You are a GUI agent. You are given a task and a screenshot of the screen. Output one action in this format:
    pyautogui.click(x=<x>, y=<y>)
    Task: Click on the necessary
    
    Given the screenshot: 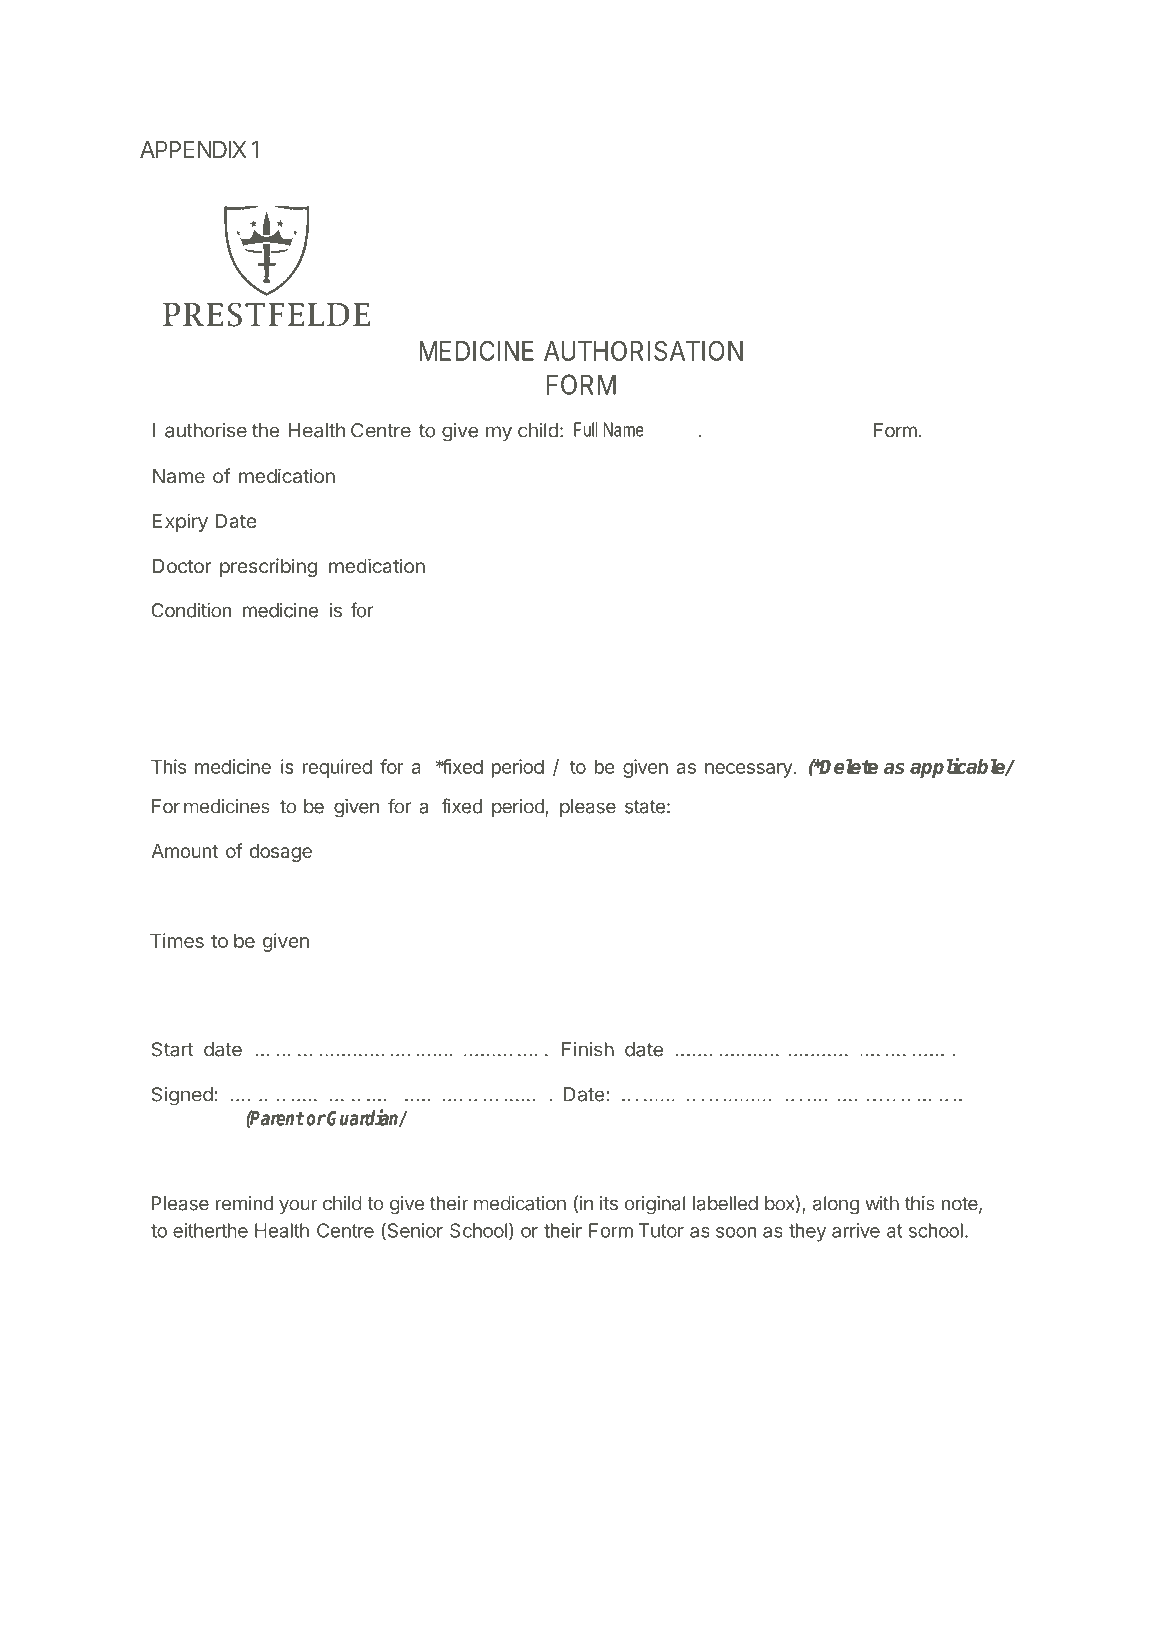 What is the action you would take?
    pyautogui.click(x=749, y=770)
